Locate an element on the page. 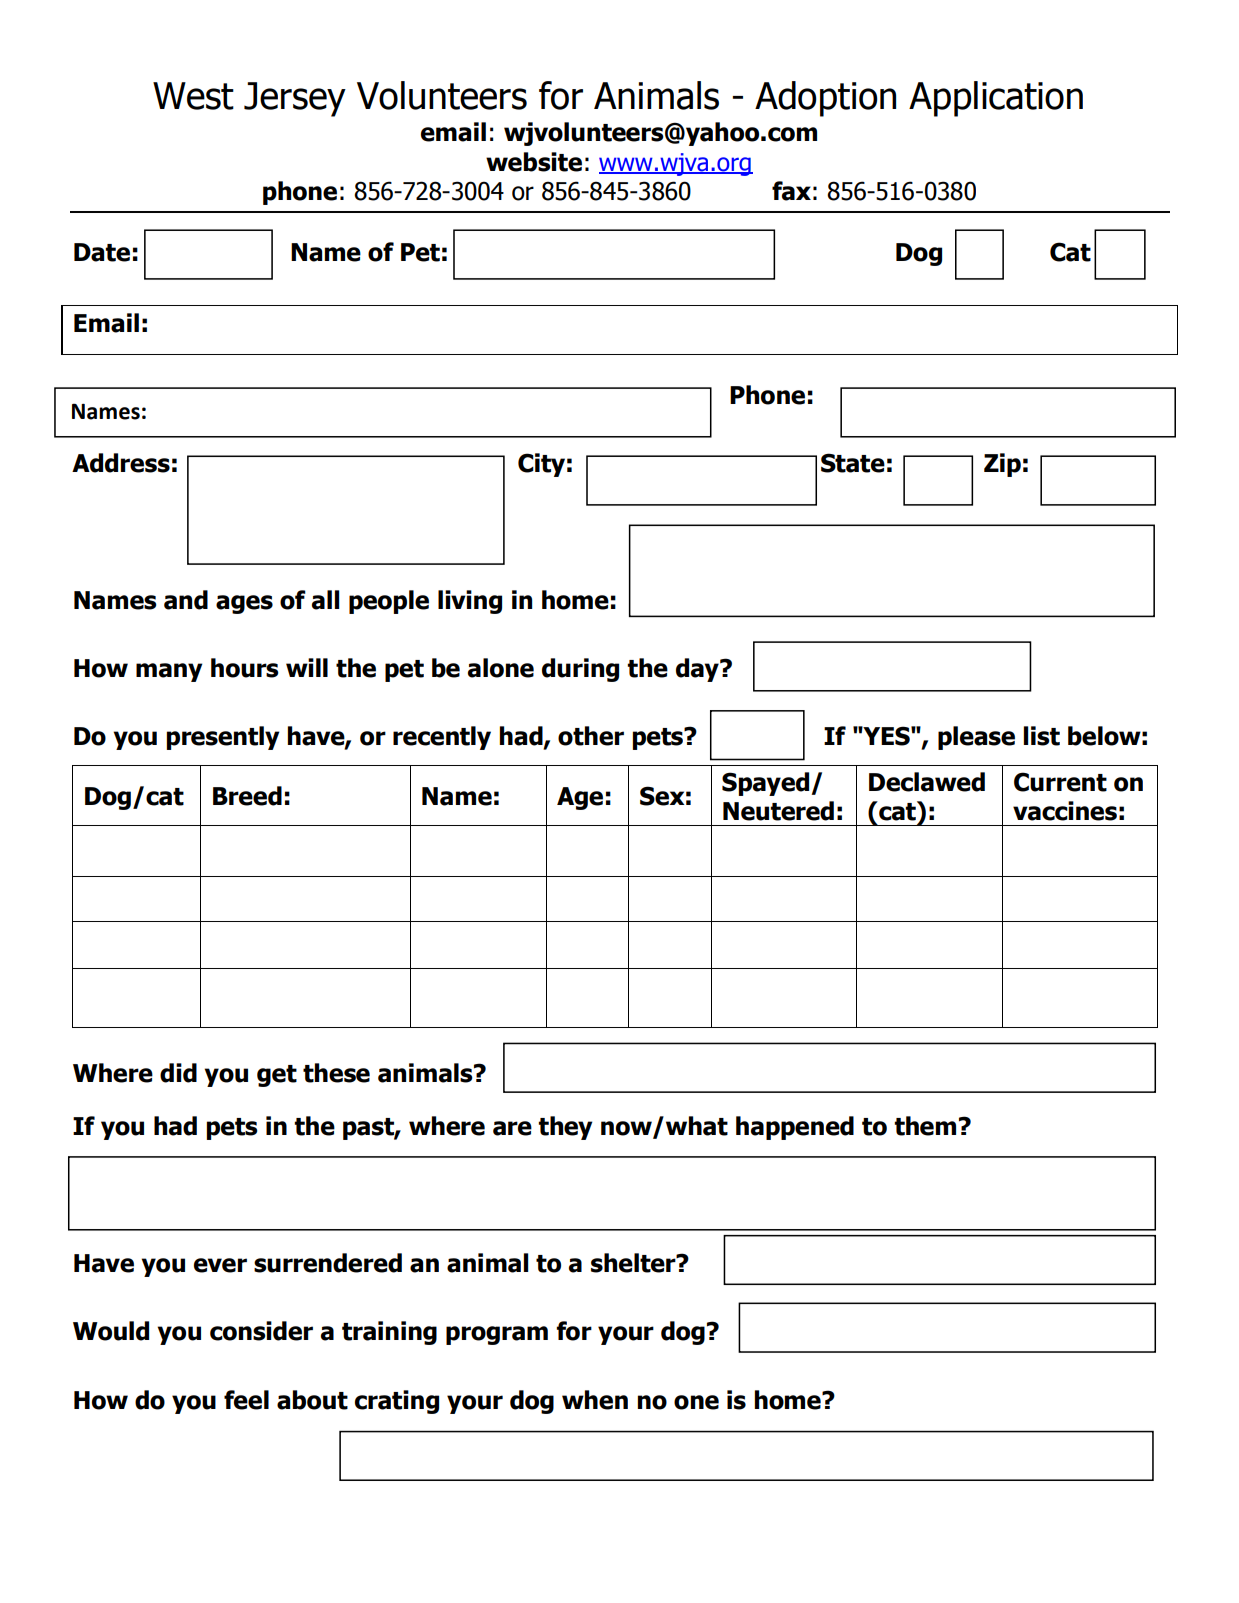 Image resolution: width=1239 pixels, height=1603 pixels. did is located at coordinates (178, 1073).
